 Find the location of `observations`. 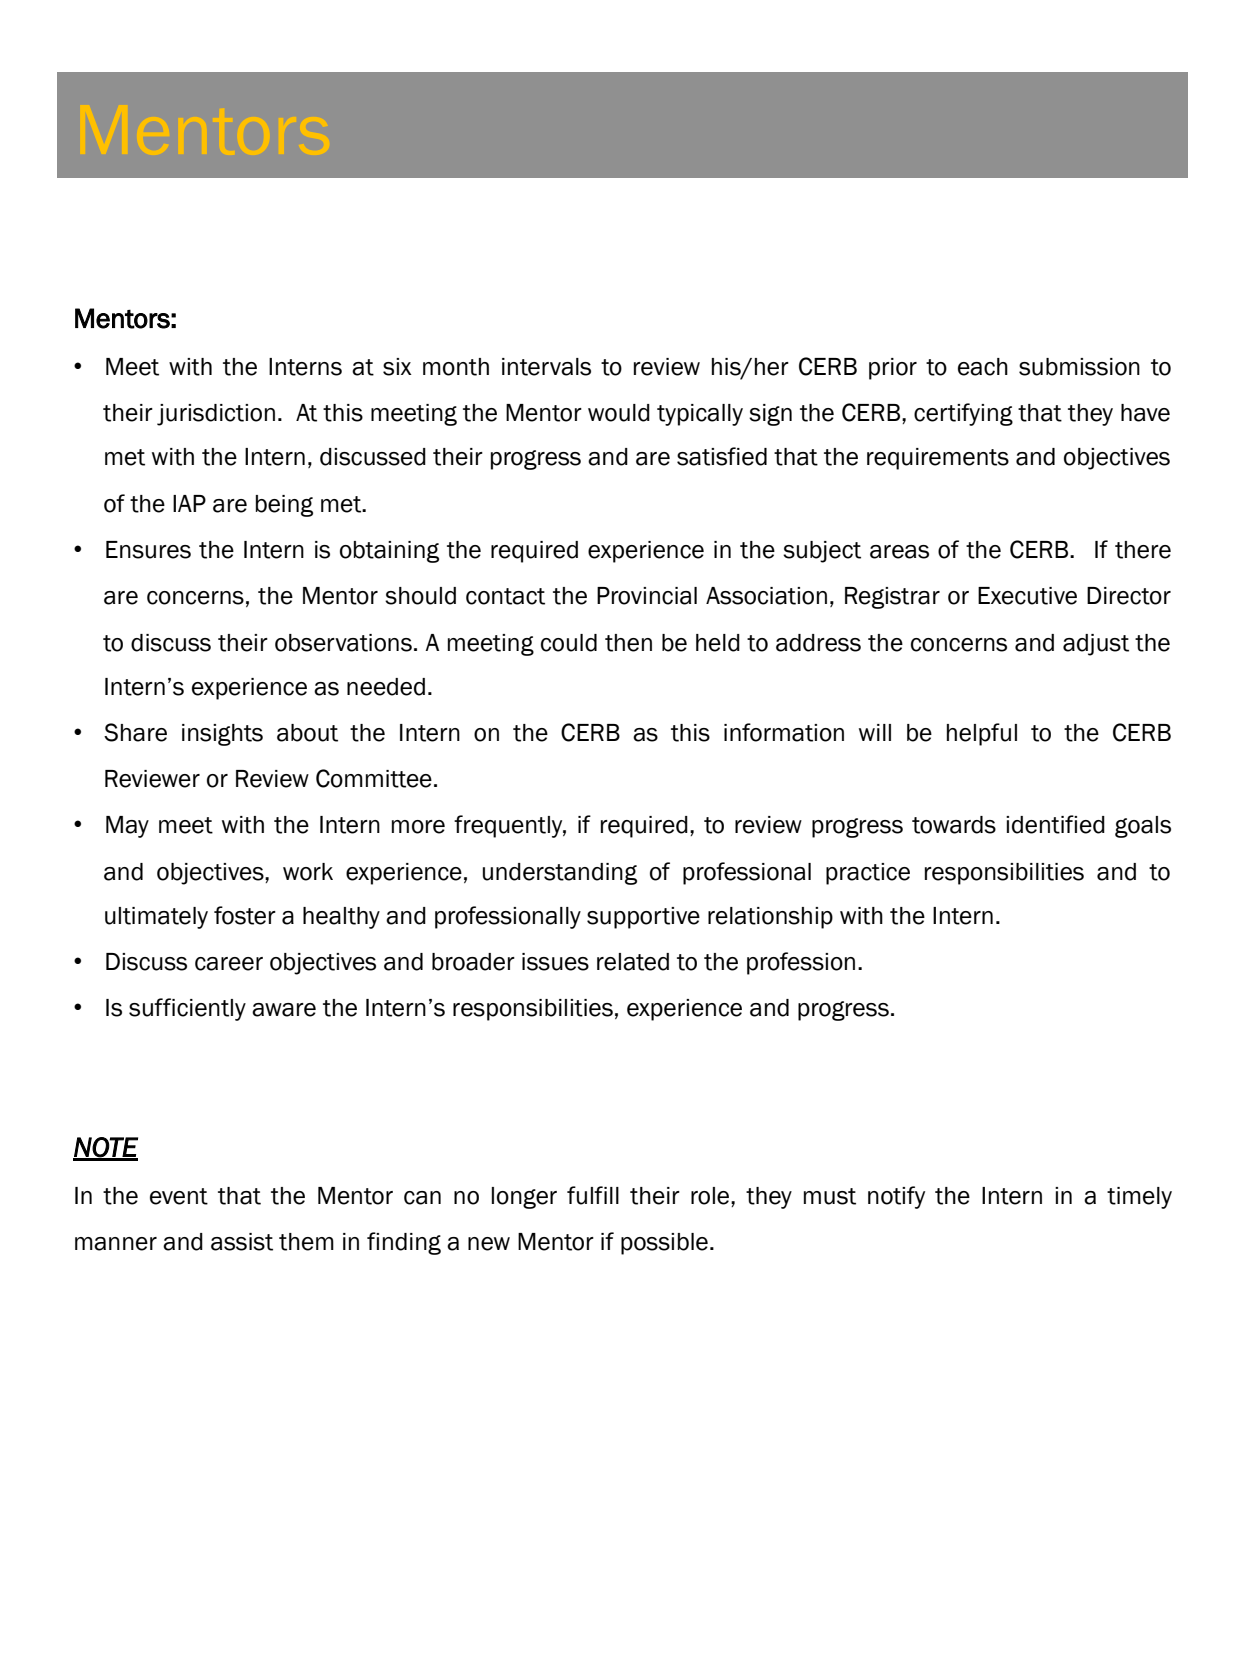

observations is located at coordinates (343, 643).
